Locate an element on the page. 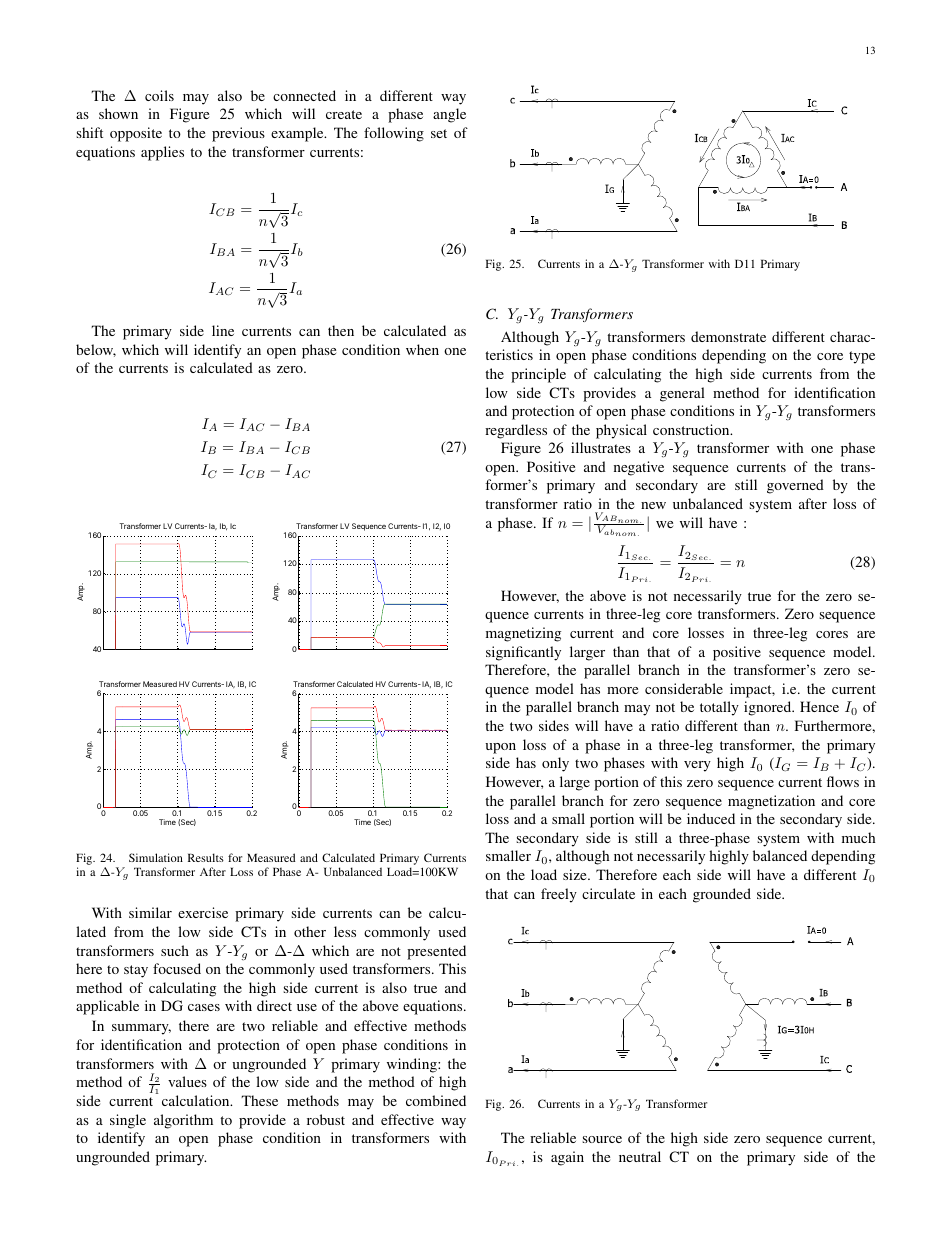 The height and width of the page is (1233, 952). combined is located at coordinates (436, 1100).
